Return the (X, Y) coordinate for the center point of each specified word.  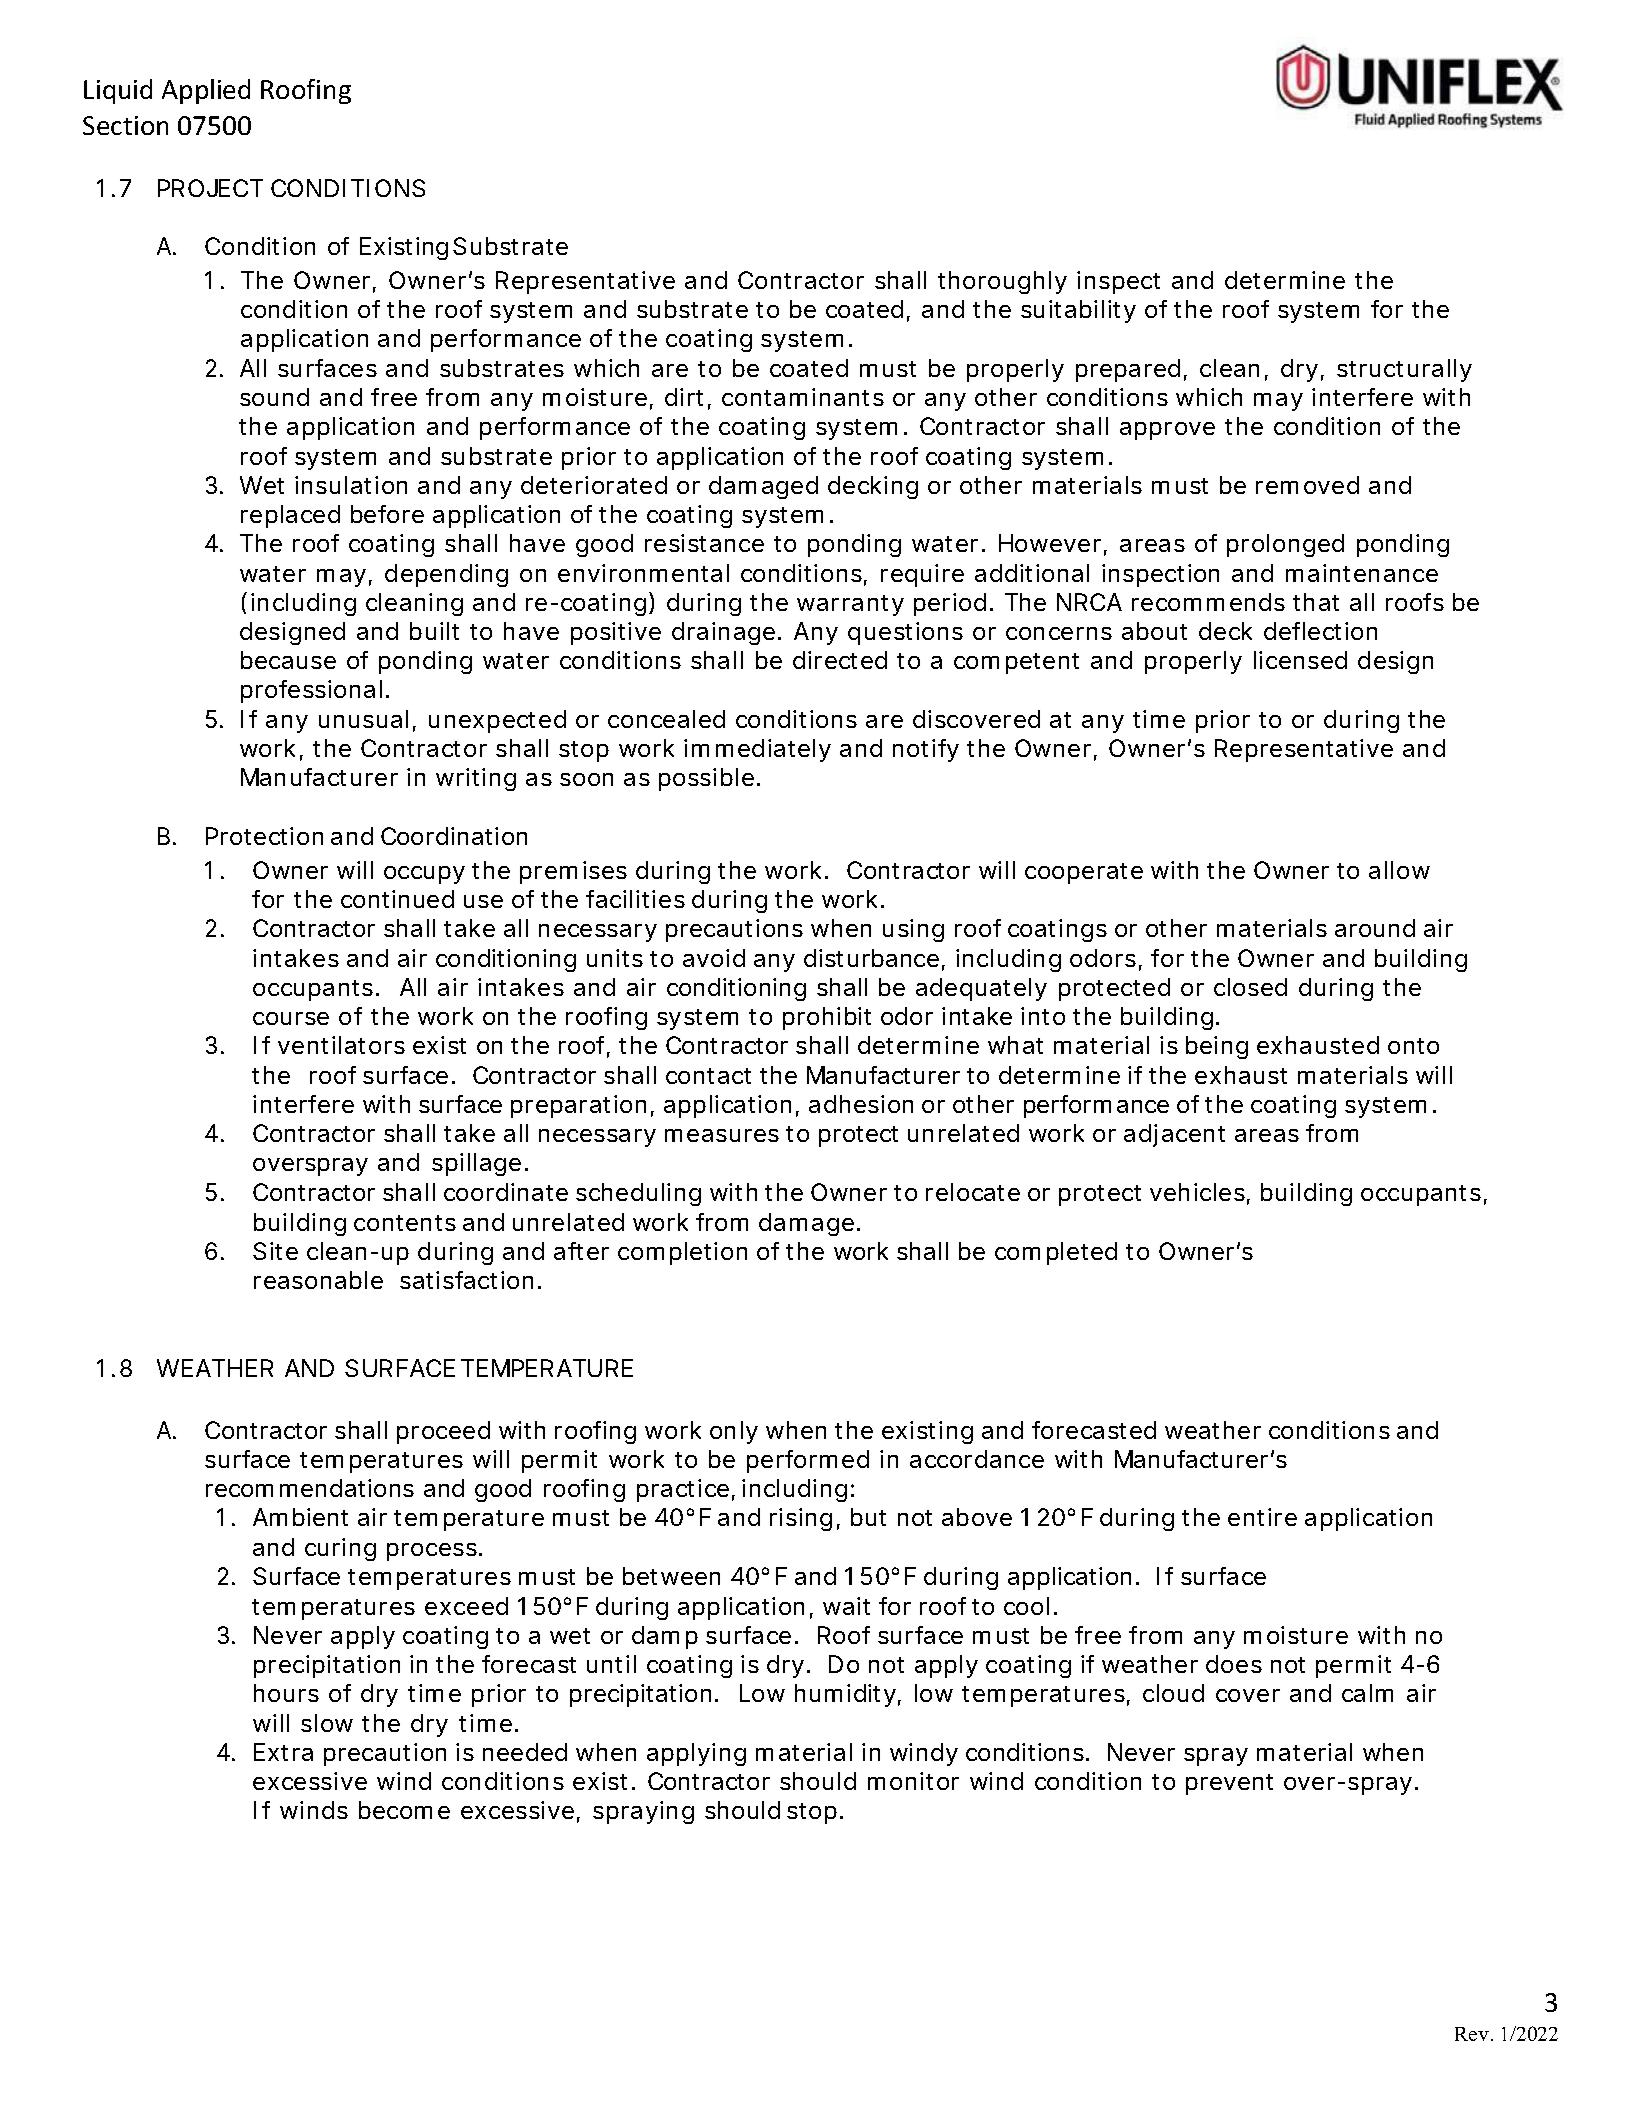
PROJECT (210, 188)
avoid (714, 958)
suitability (1078, 311)
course (291, 1018)
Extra (283, 1752)
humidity (845, 1695)
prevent (1229, 1784)
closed (1250, 987)
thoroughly (1002, 282)
